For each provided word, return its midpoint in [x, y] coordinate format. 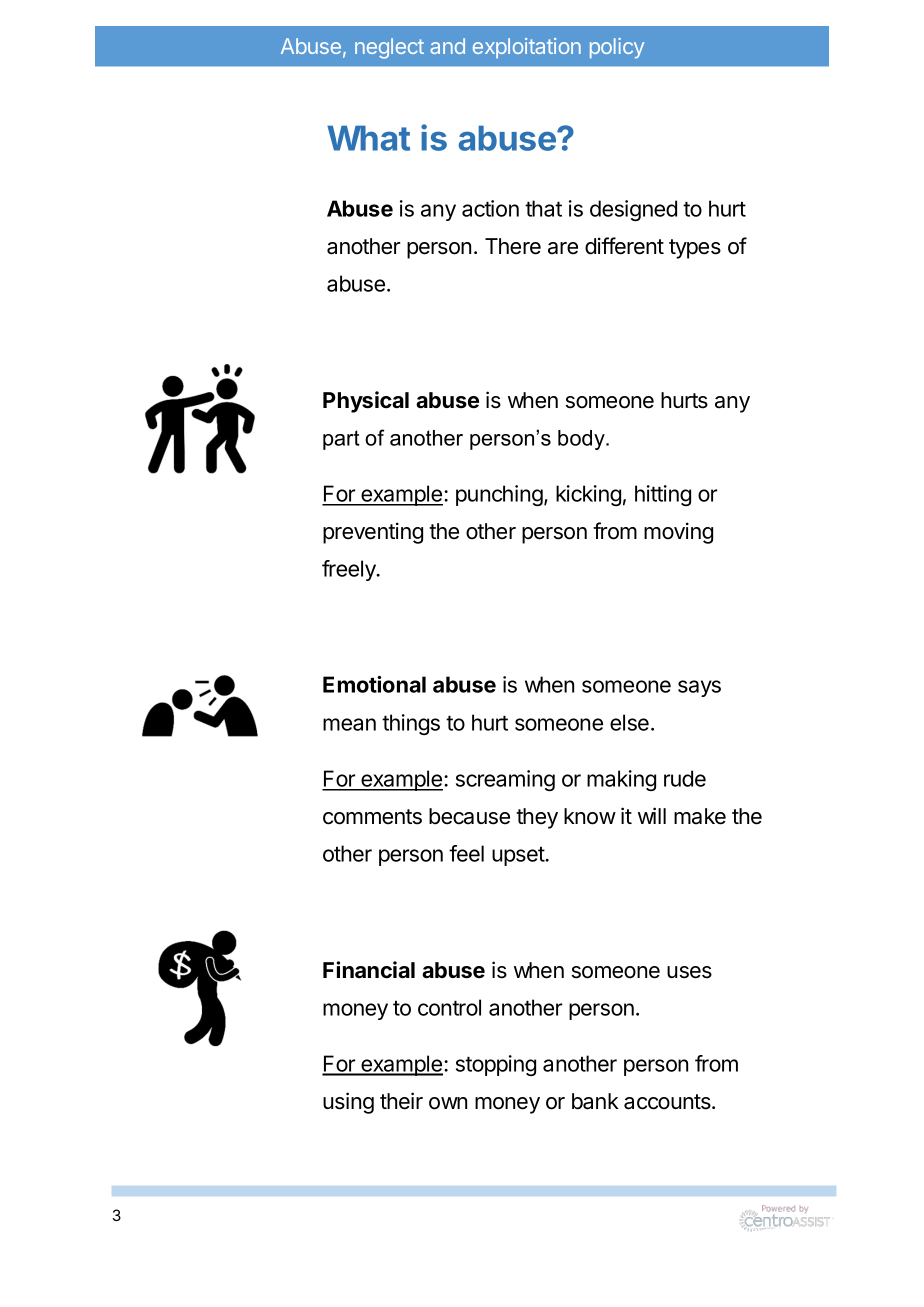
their [401, 1101]
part [341, 440]
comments [372, 817]
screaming [505, 780]
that [543, 208]
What [368, 138]
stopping [496, 1065]
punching [499, 495]
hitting [663, 495]
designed [633, 210]
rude [685, 778]
